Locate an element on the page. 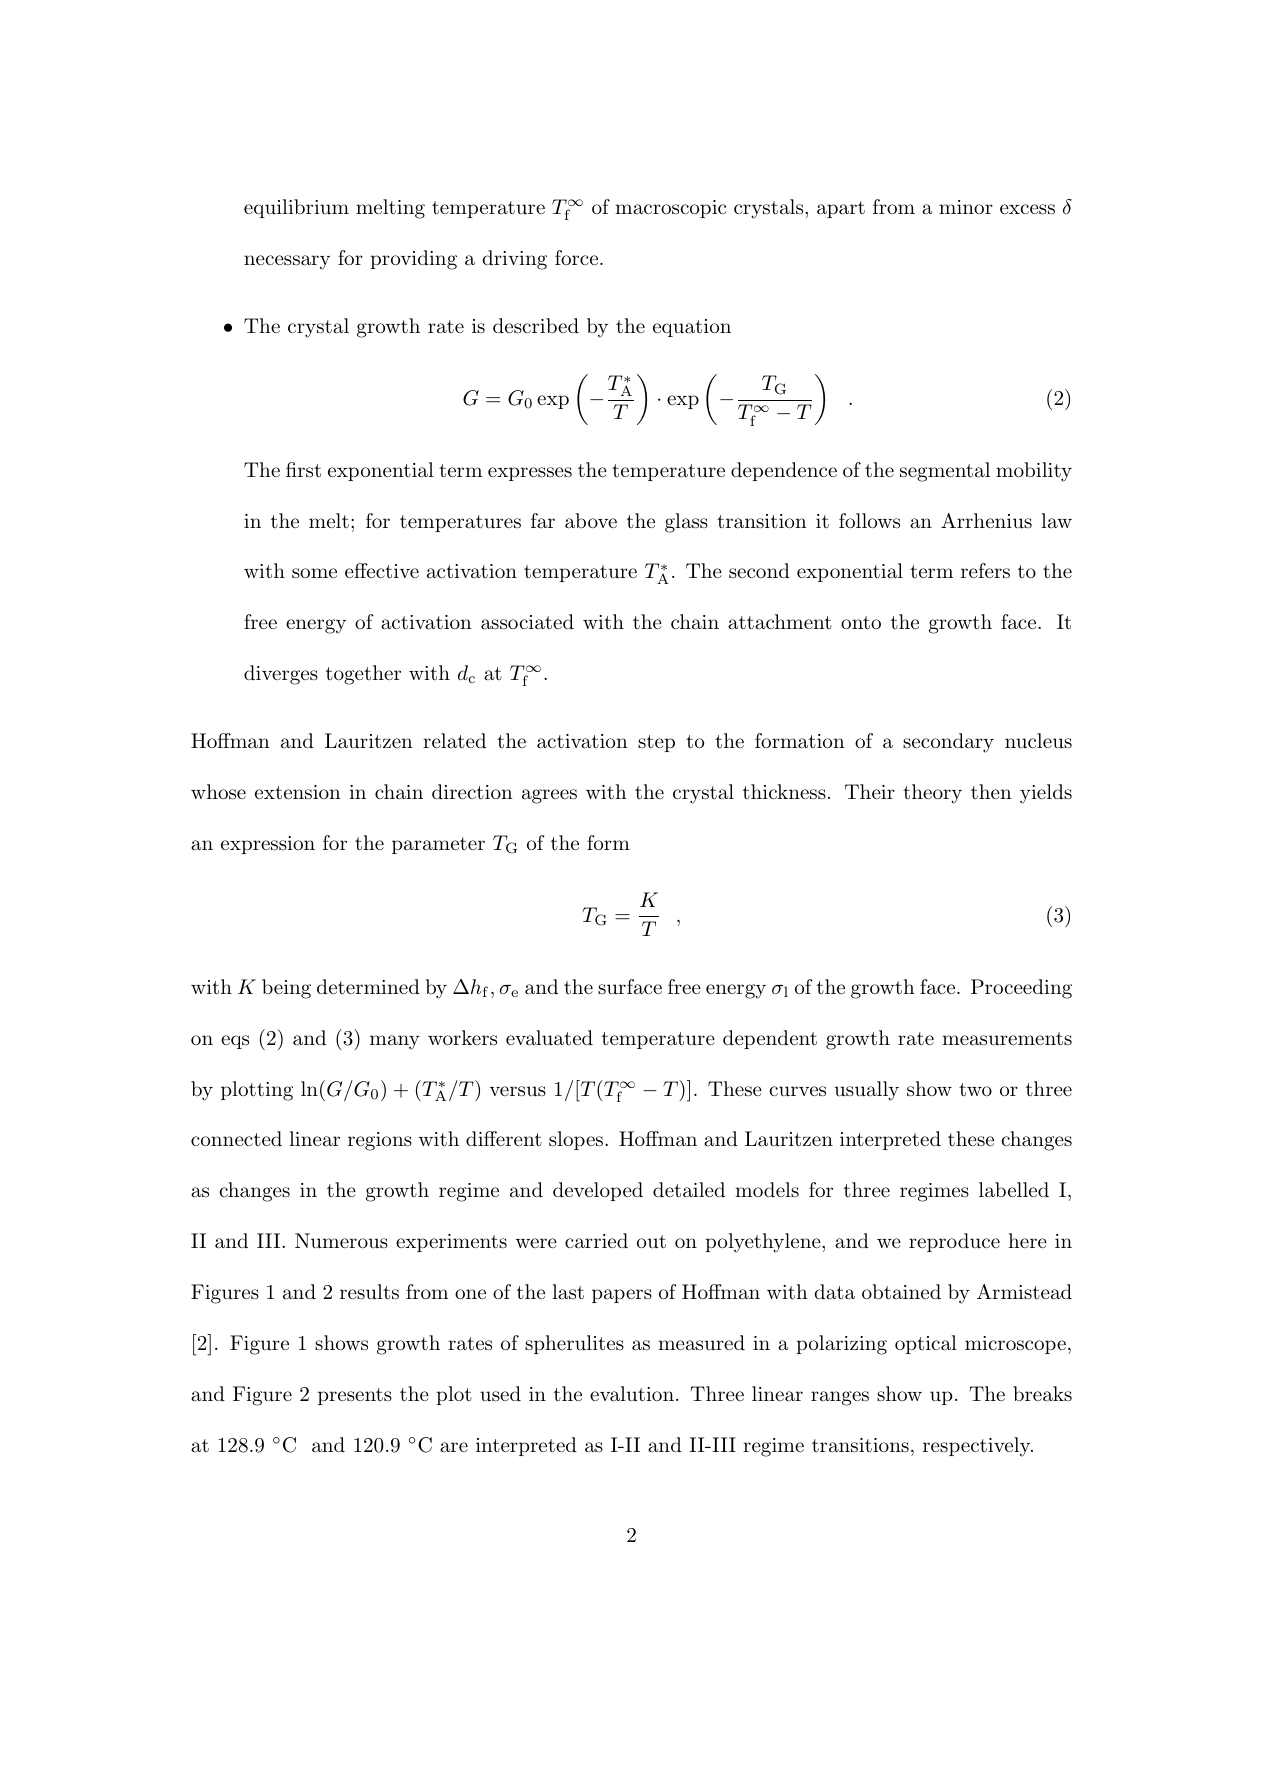  measurements is located at coordinates (1007, 1039).
